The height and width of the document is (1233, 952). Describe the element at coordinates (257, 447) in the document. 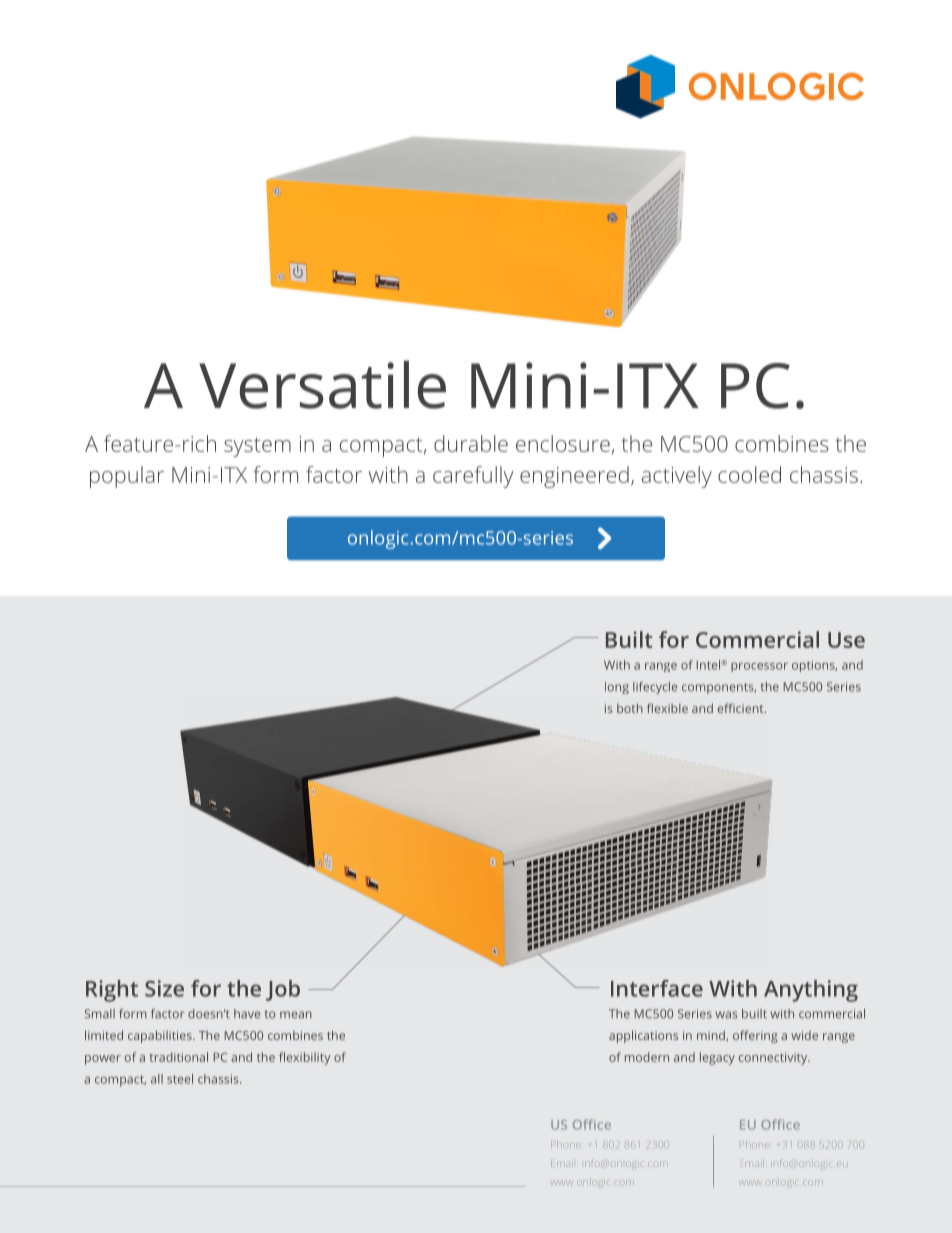

I see `system` at that location.
